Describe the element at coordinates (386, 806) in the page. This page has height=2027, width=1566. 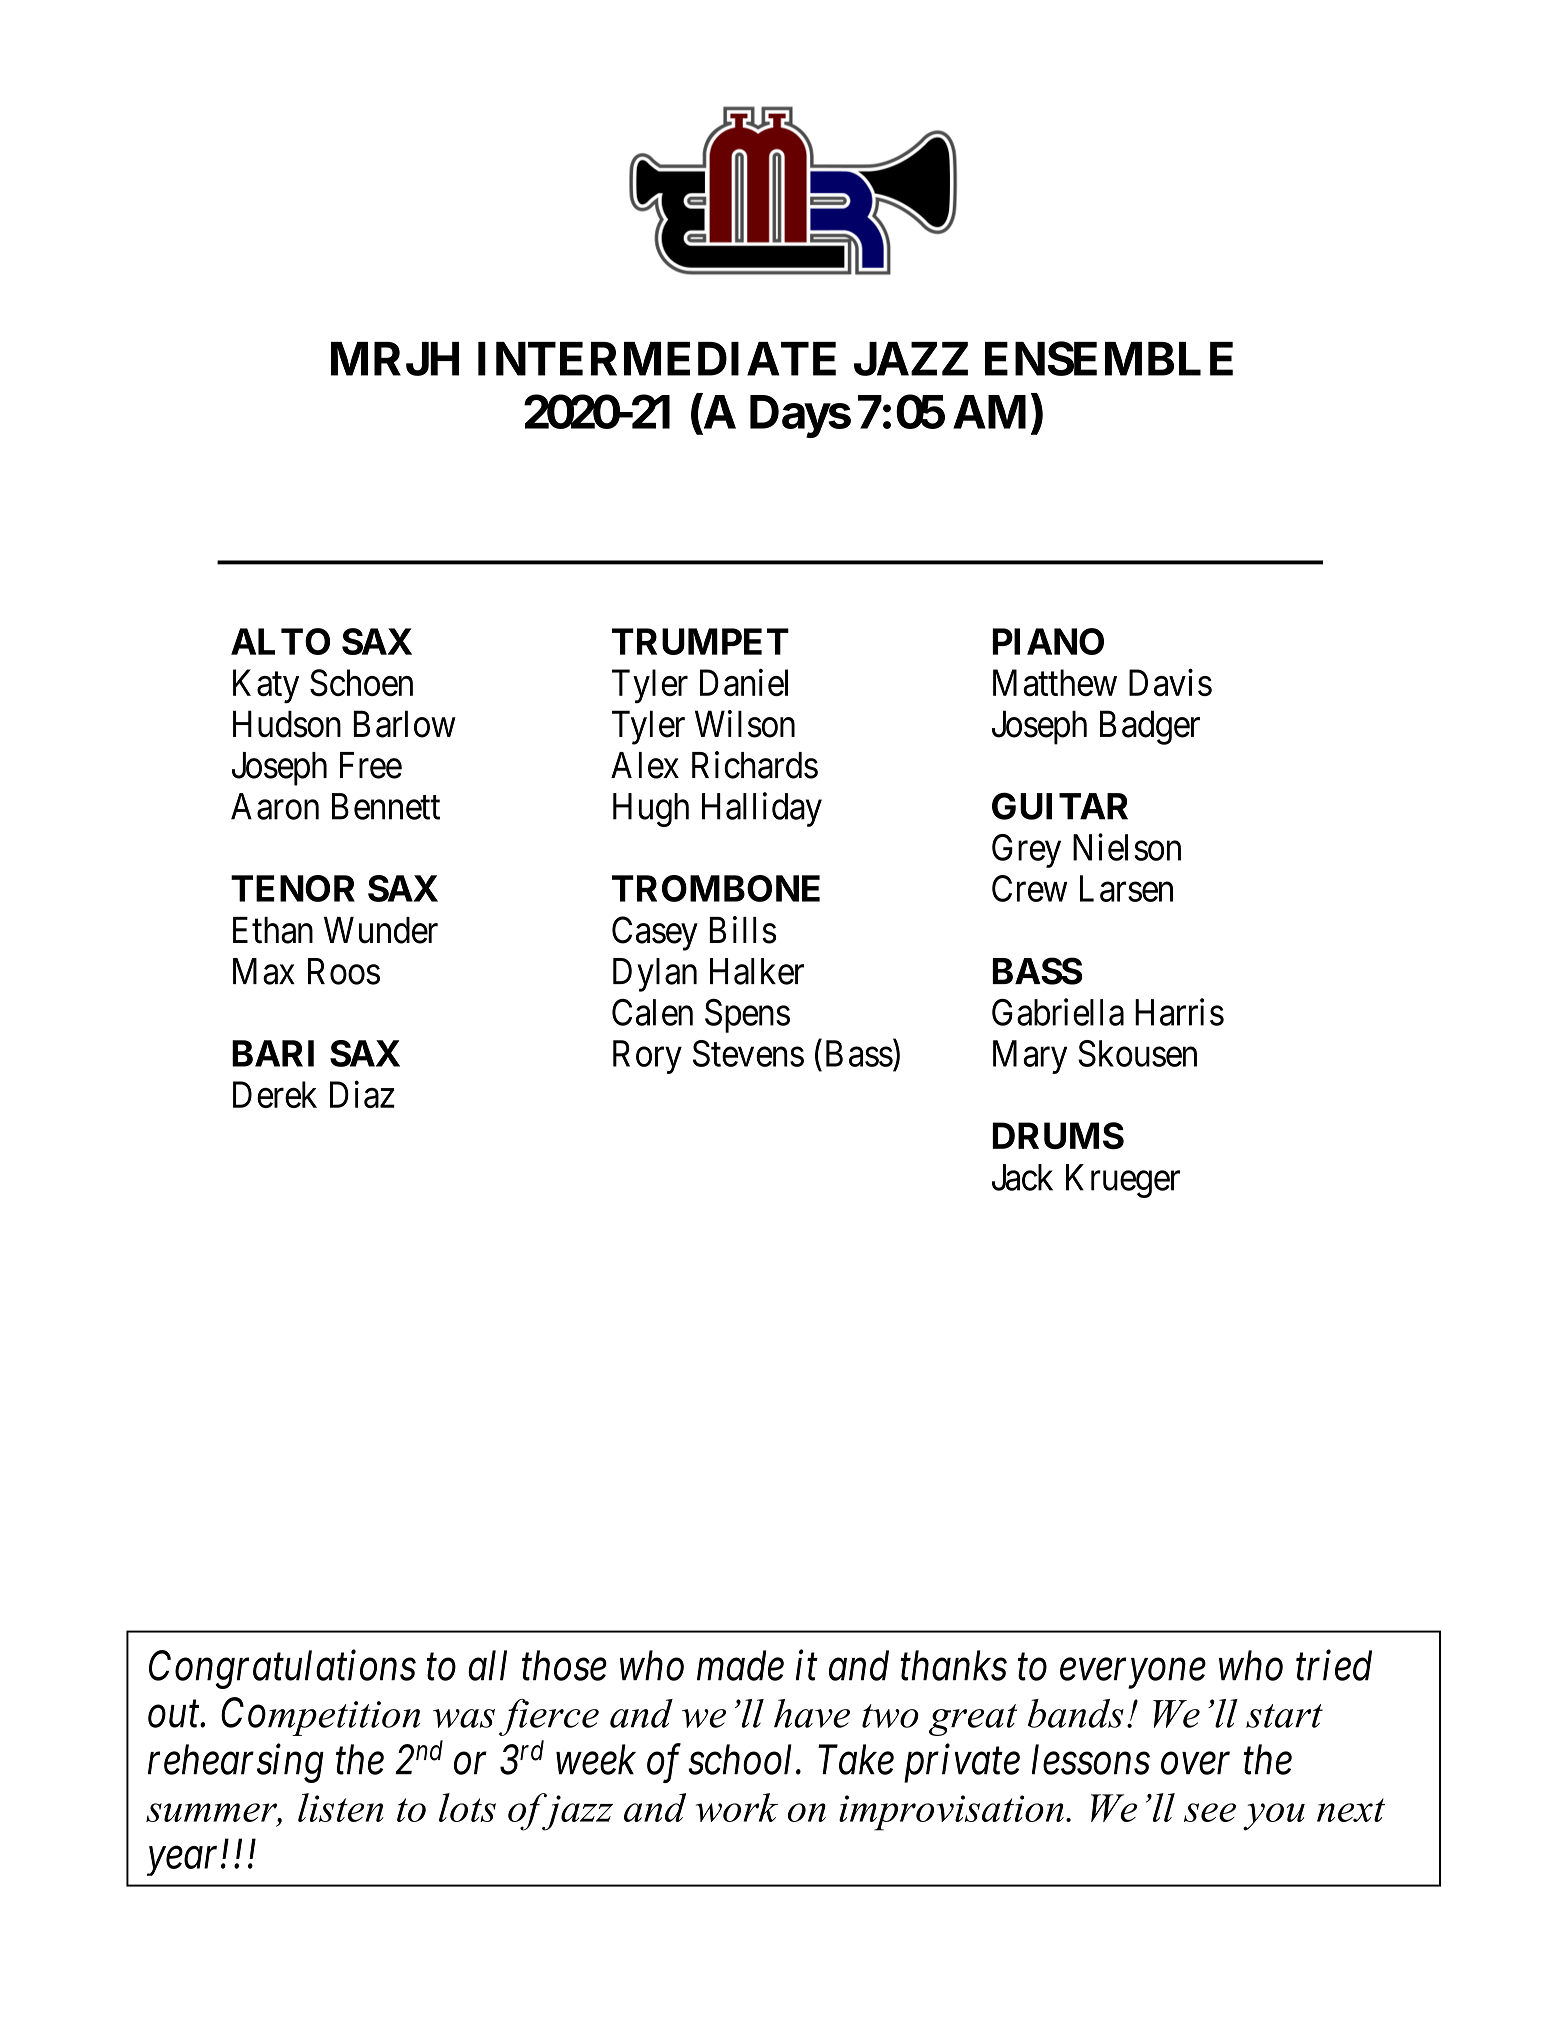
I see `Bennett` at that location.
